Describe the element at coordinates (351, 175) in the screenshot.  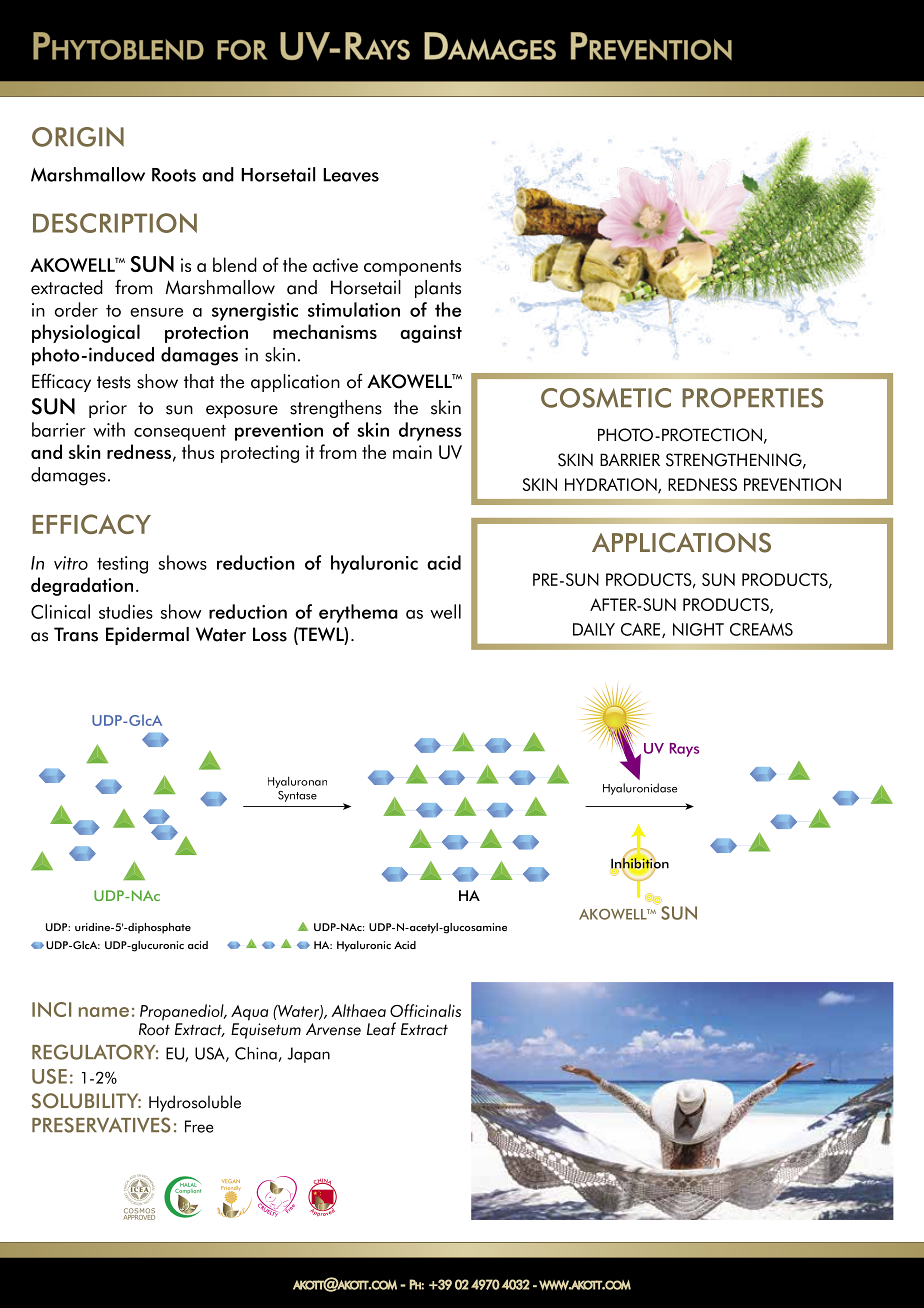
I see `Leaves` at that location.
